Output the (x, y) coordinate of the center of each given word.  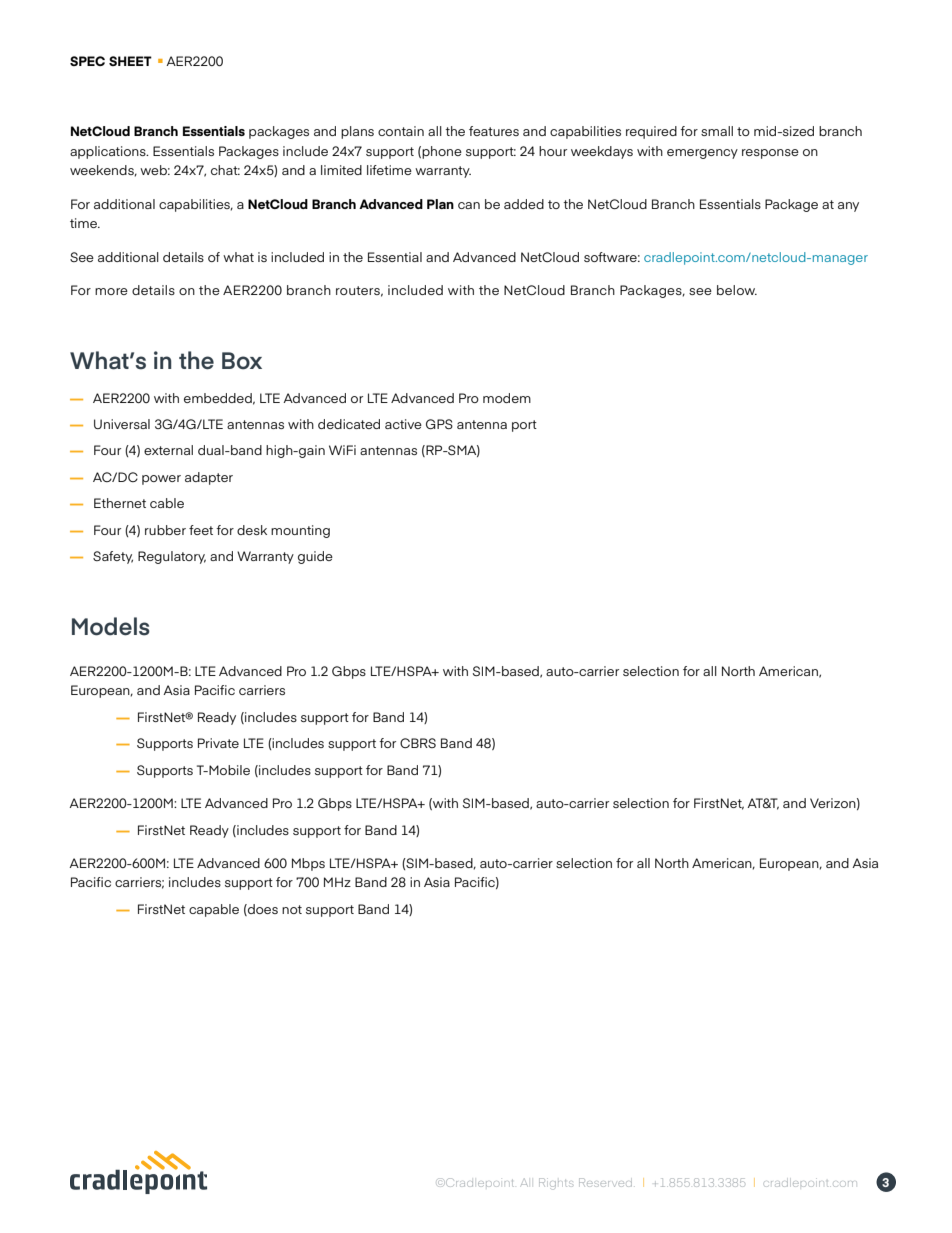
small (717, 131)
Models (111, 626)
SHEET (130, 61)
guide (315, 557)
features (494, 131)
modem (507, 398)
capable (214, 910)
